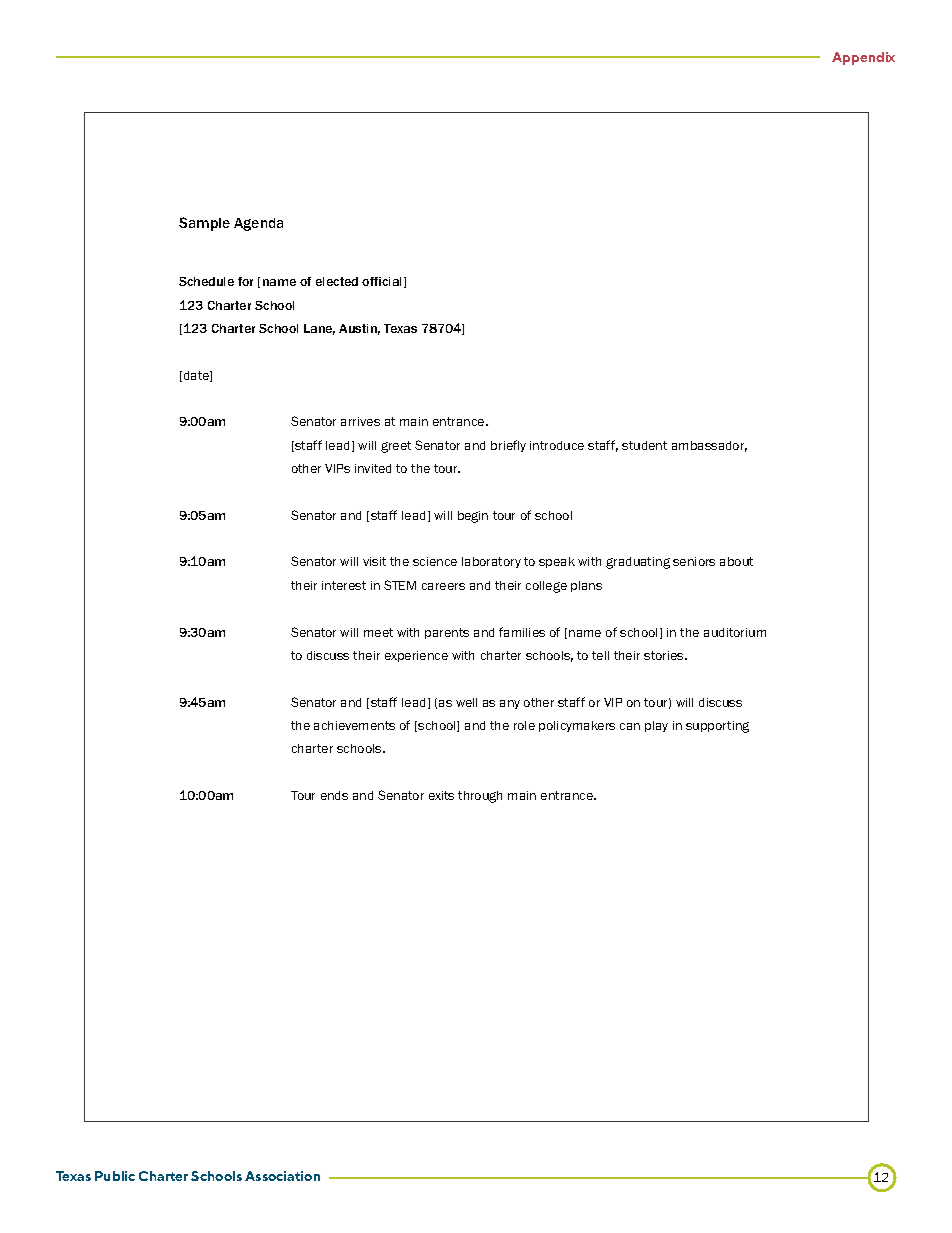 The width and height of the page is (952, 1233). I want to click on briefly, so click(508, 446).
